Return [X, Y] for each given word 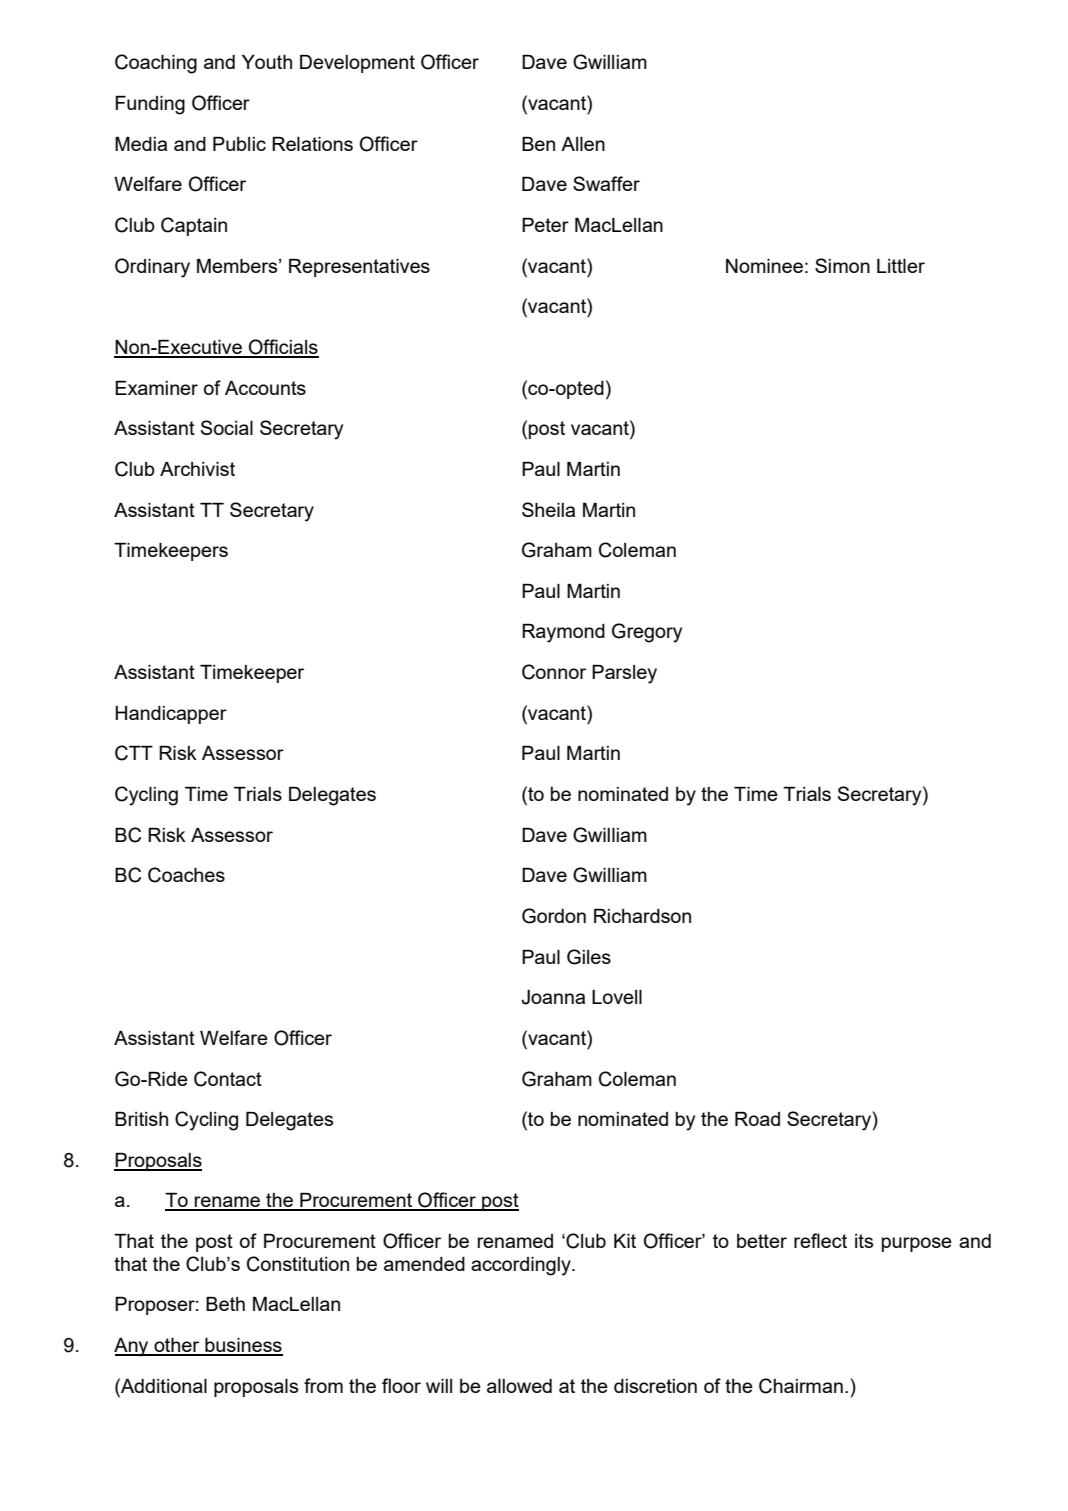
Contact [228, 1079]
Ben [538, 144]
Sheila [548, 509]
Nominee [764, 266]
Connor [554, 672]
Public [239, 144]
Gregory [647, 633]
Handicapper [171, 715]
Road [757, 1119]
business [243, 1346]
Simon [842, 265]
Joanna [553, 997]
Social [227, 427]
